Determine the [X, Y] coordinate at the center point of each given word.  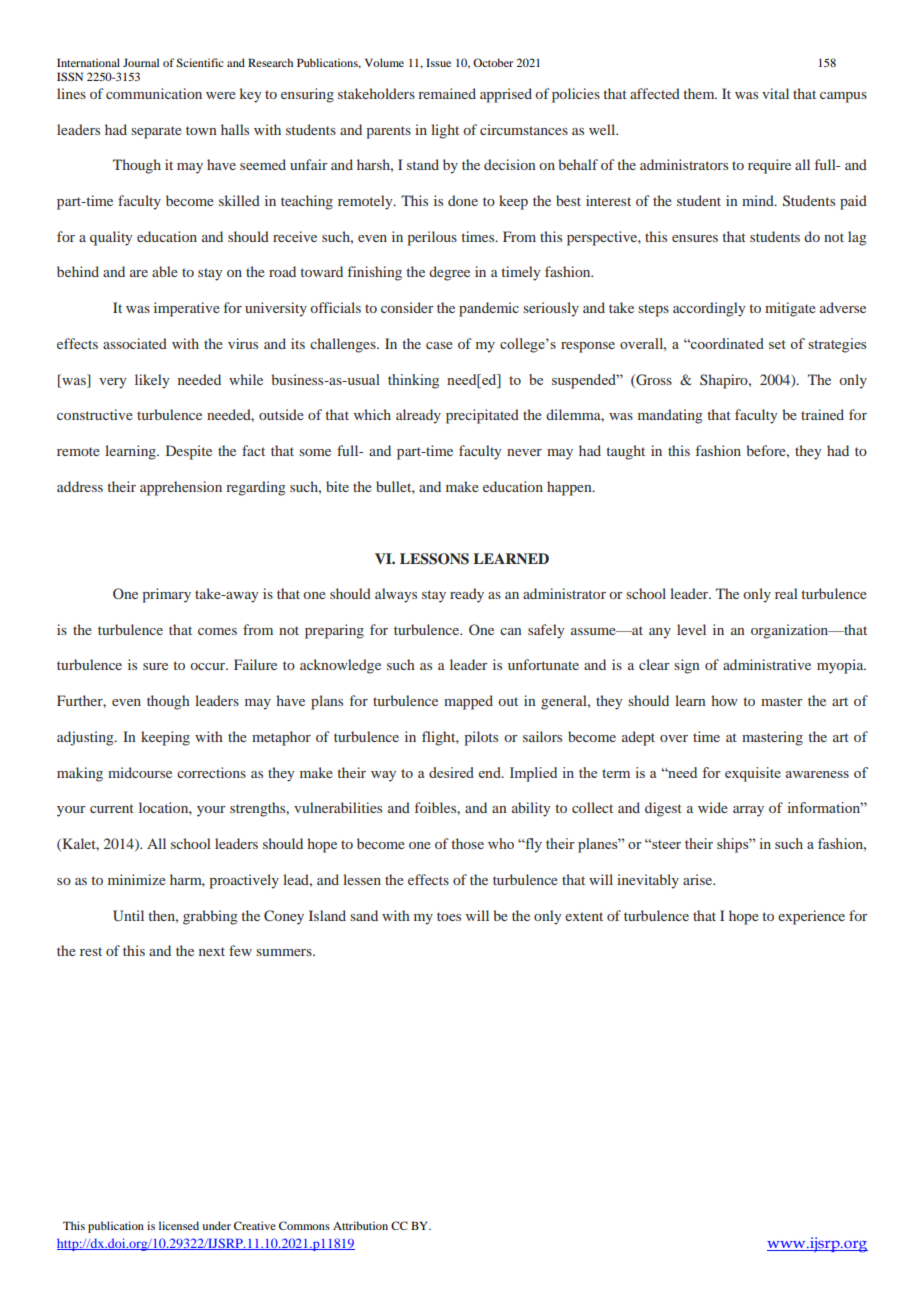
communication [154, 93]
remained [447, 93]
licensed [179, 1225]
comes [217, 631]
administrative [767, 664]
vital [775, 93]
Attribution [360, 1225]
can [511, 631]
